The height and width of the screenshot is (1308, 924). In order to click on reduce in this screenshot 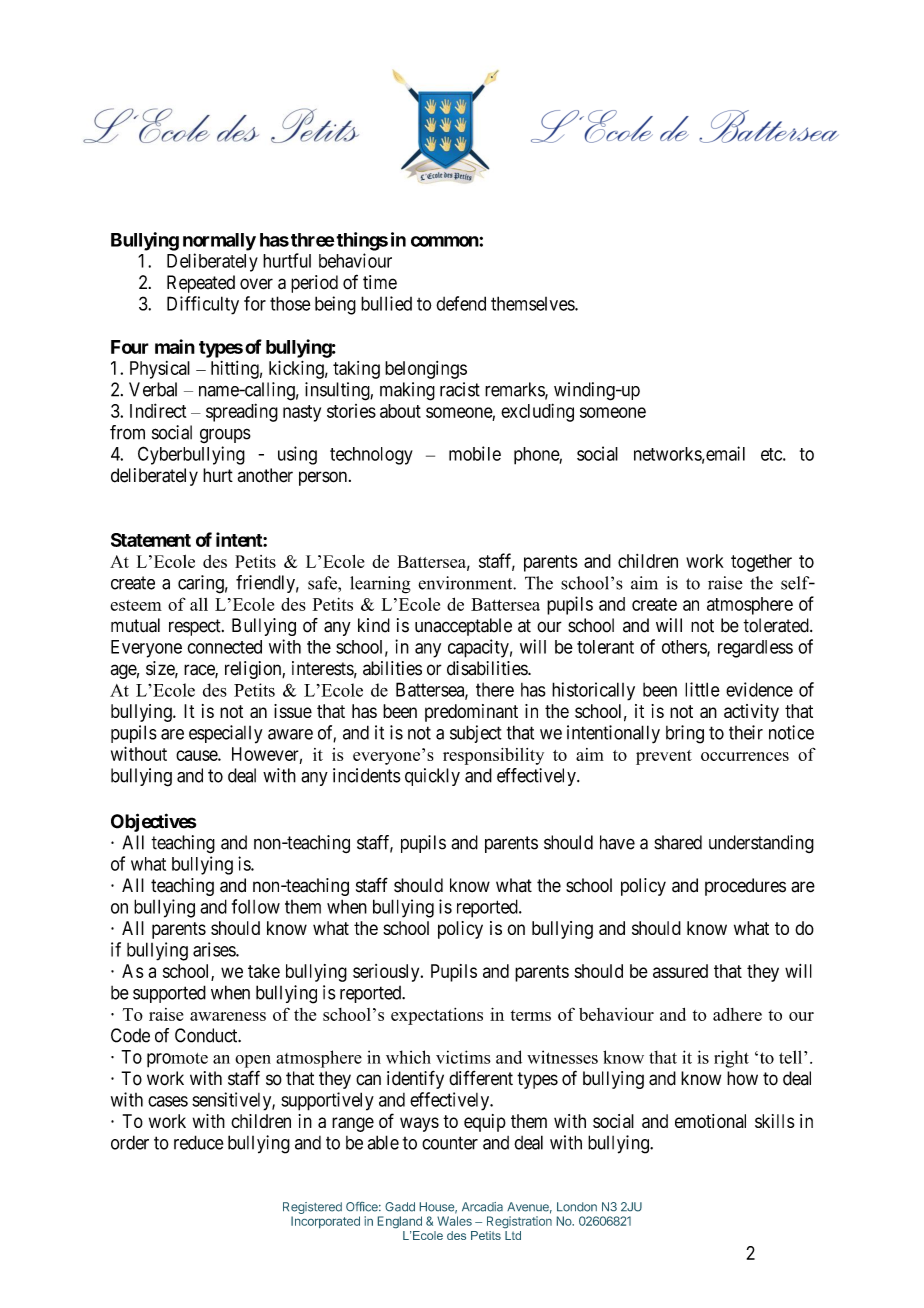, I will do `click(199, 1142)`.
